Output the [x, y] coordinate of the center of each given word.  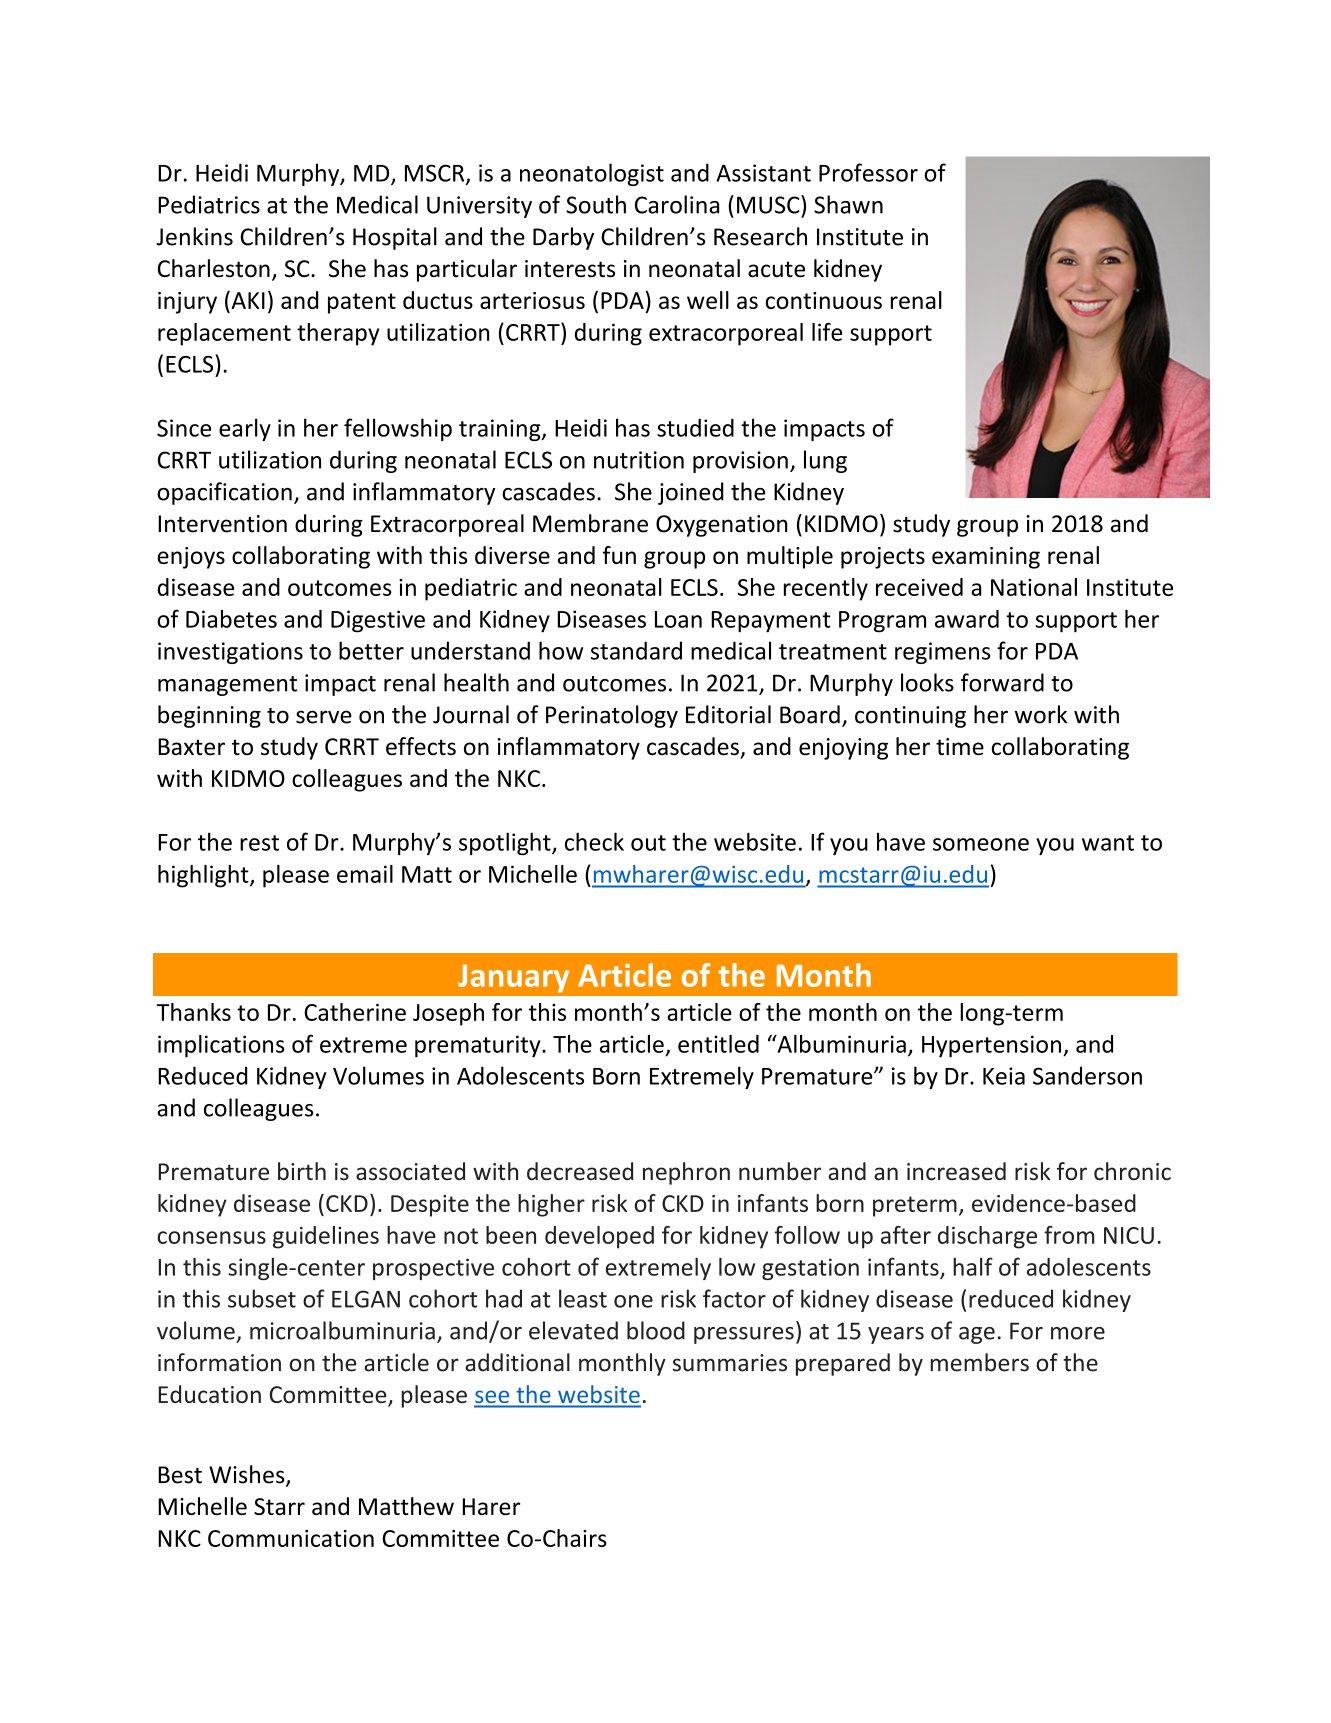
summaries [730, 1363]
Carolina [677, 204]
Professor [868, 172]
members [979, 1362]
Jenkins [194, 236]
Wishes [248, 1475]
